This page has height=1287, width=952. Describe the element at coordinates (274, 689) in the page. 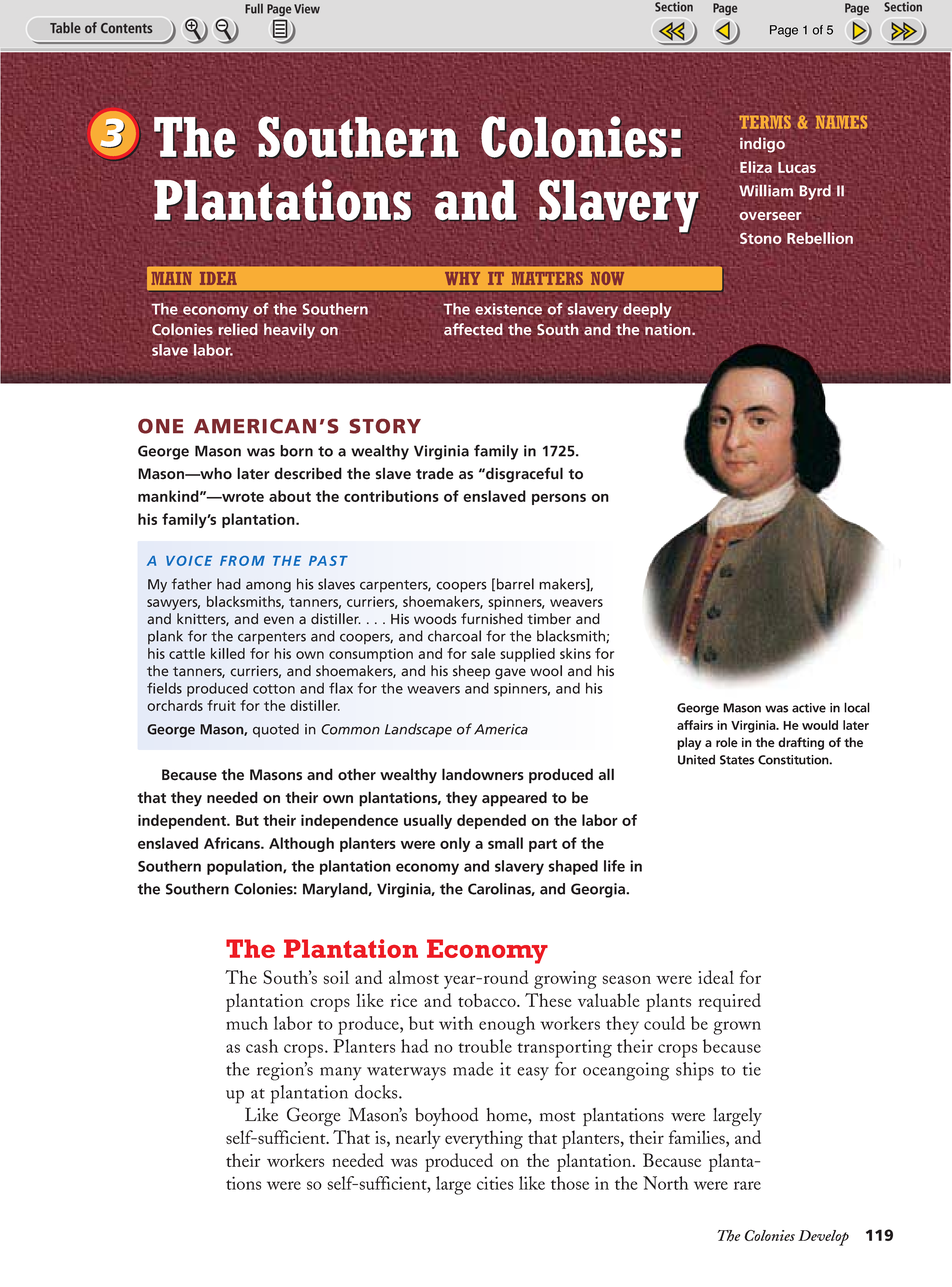

I see `cotton` at that location.
